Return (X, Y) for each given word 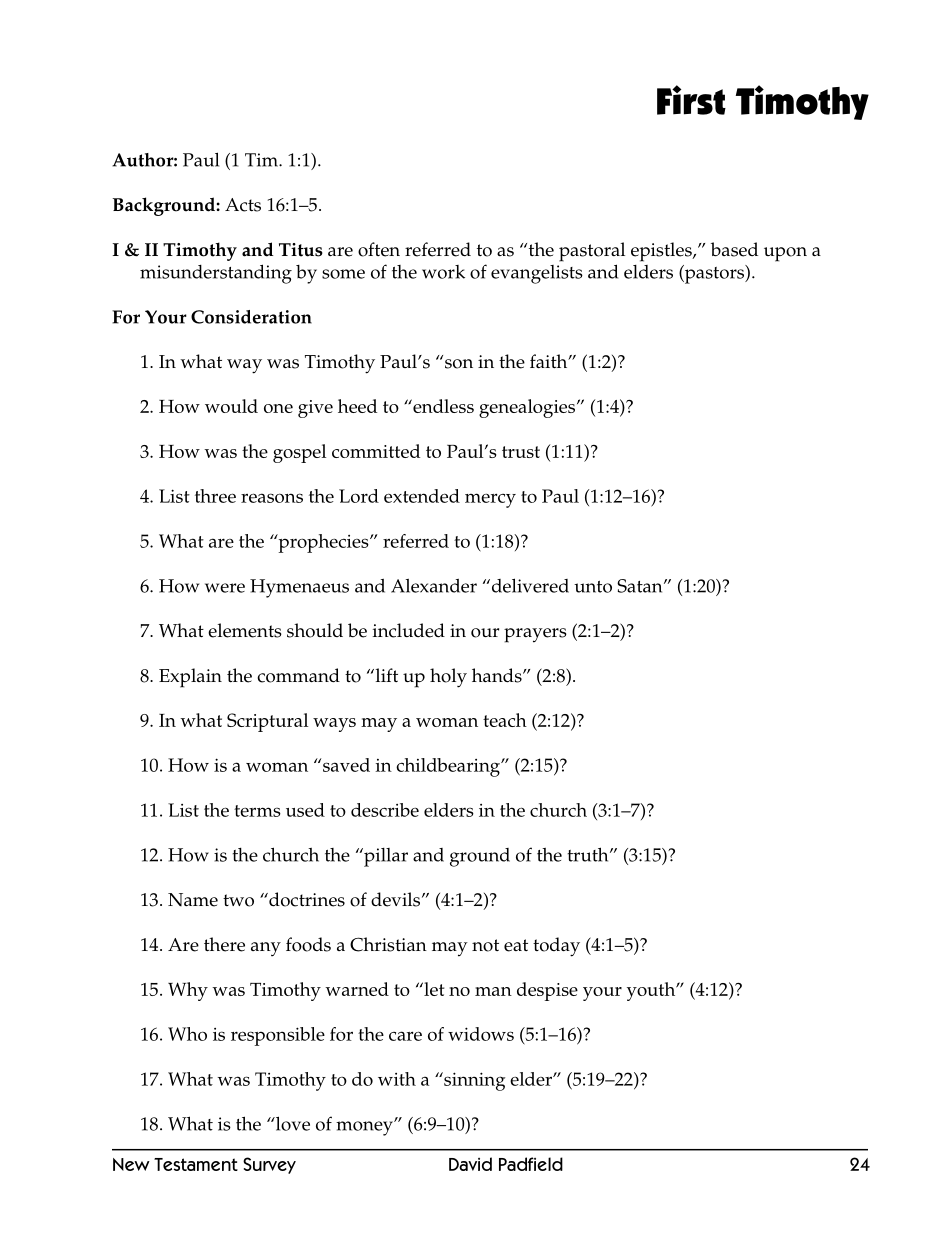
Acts (243, 205)
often (379, 249)
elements (245, 630)
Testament (196, 1164)
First (691, 100)
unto (593, 587)
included (409, 630)
